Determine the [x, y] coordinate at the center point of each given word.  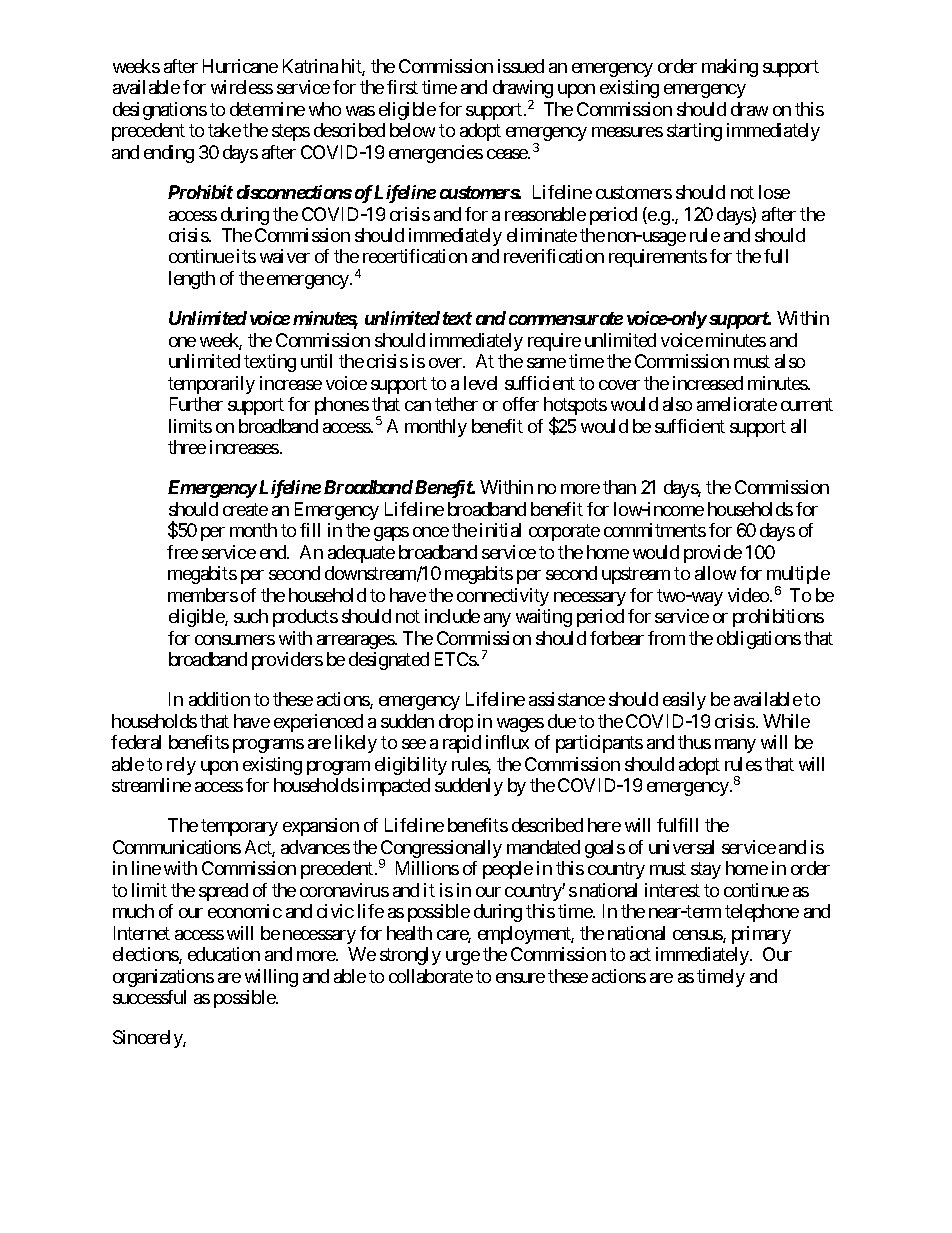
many [735, 746]
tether [456, 404]
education [224, 954]
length [192, 280]
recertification [415, 256]
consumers [235, 640]
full [776, 256]
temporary [239, 828]
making [730, 68]
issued [521, 66]
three [187, 447]
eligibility [411, 766]
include [452, 616]
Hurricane [240, 66]
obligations [759, 640]
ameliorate [737, 404]
